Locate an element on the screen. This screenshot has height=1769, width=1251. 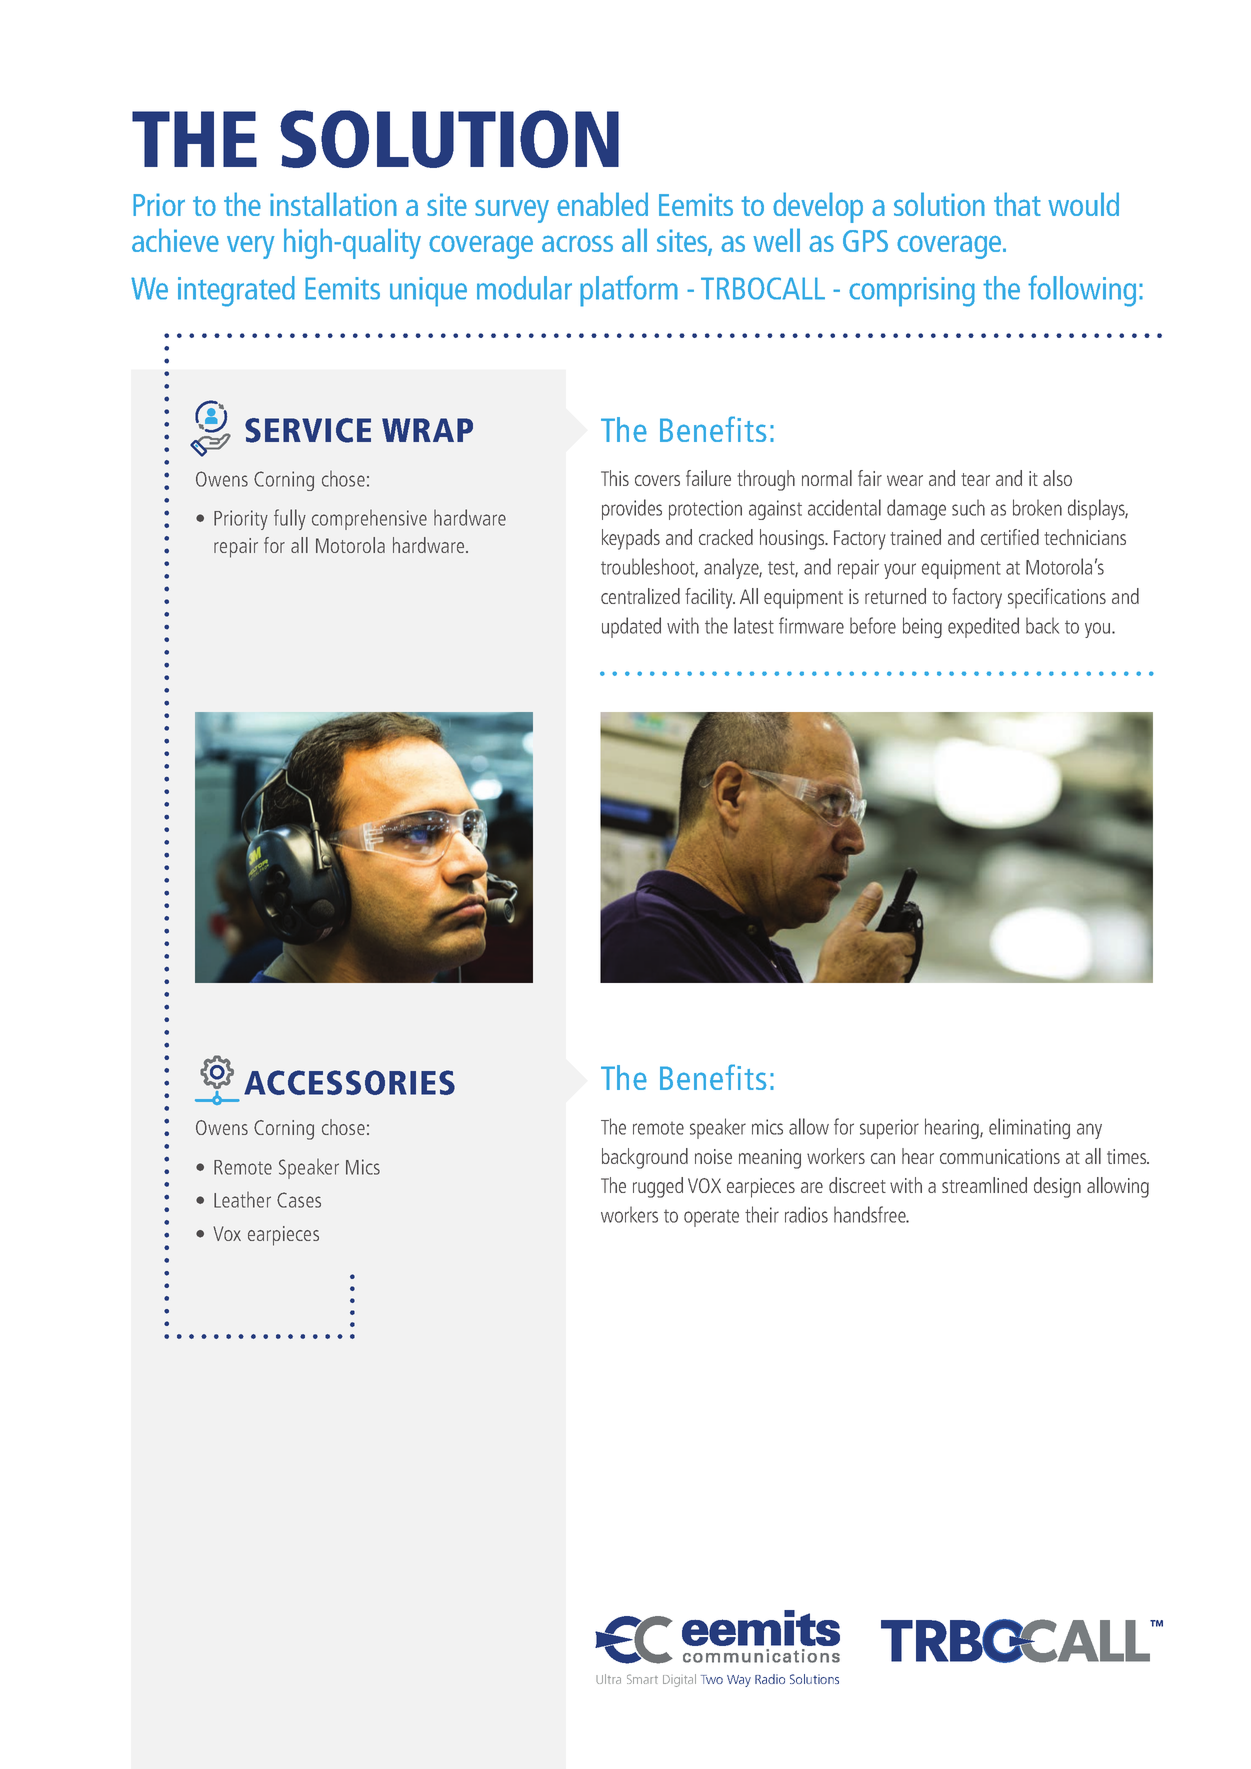
operate is located at coordinates (711, 1218).
